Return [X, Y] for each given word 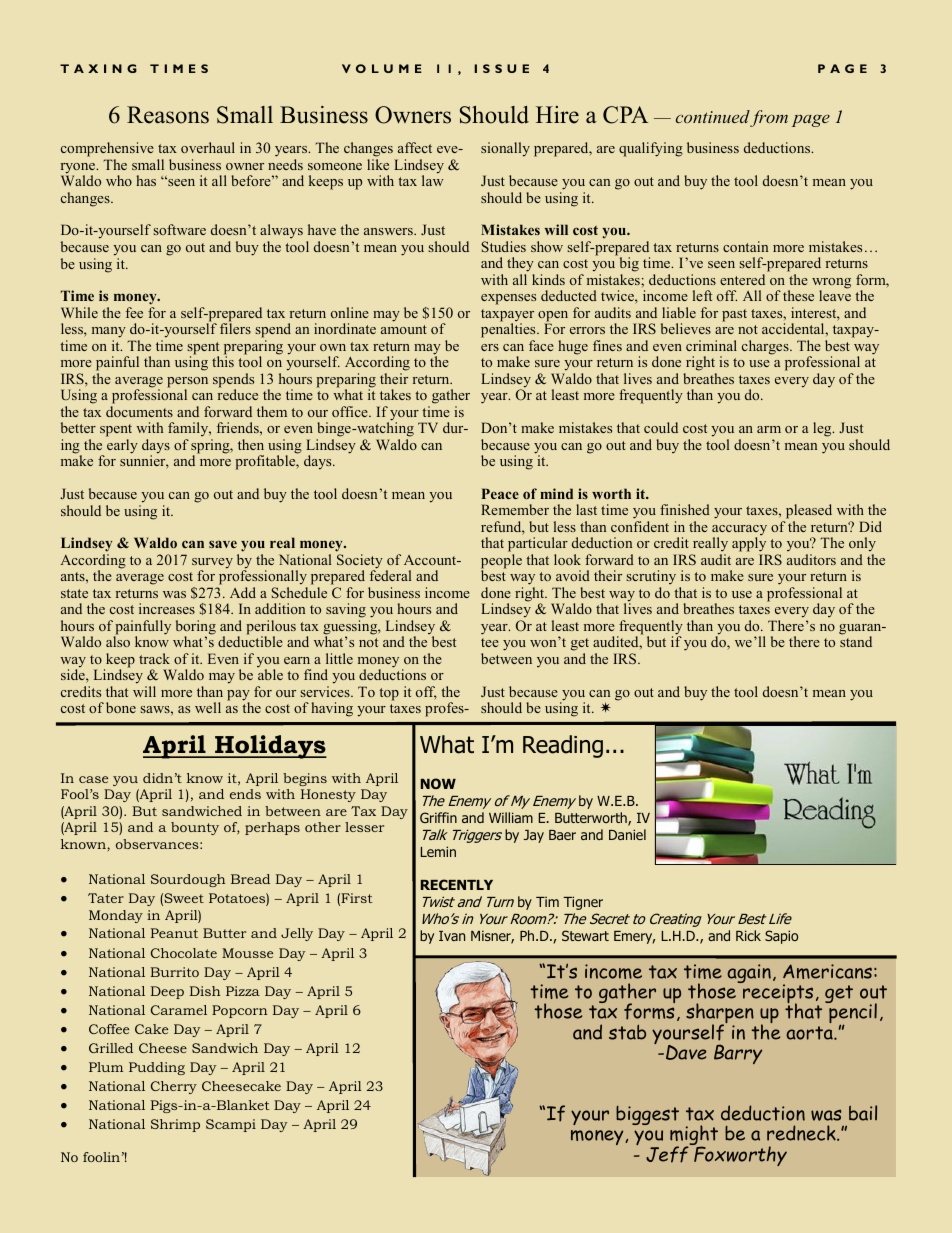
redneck [802, 1133]
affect [415, 147]
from [769, 118]
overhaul [208, 147]
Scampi [231, 1125]
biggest [647, 1115]
